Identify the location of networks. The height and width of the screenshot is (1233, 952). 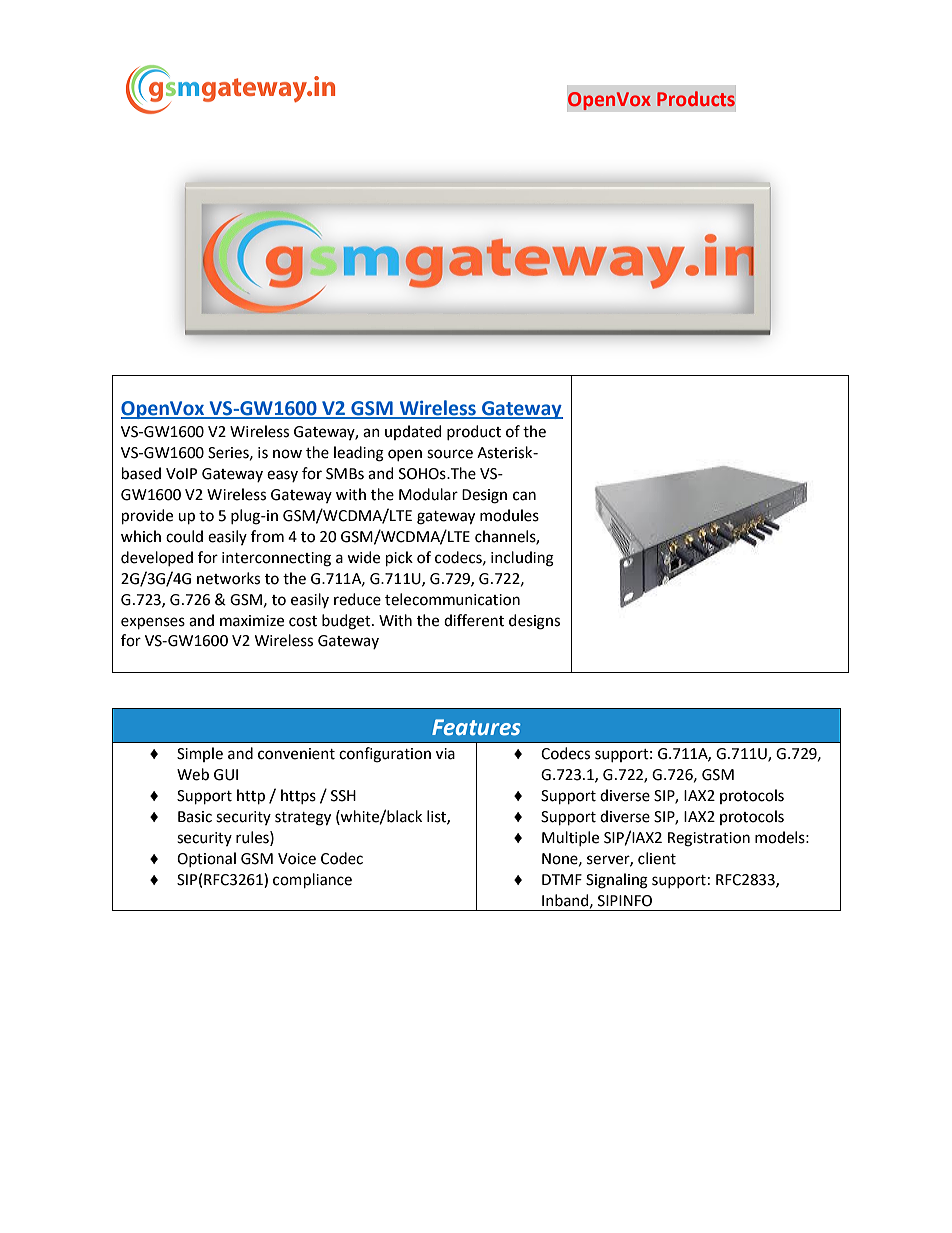
(228, 578).
